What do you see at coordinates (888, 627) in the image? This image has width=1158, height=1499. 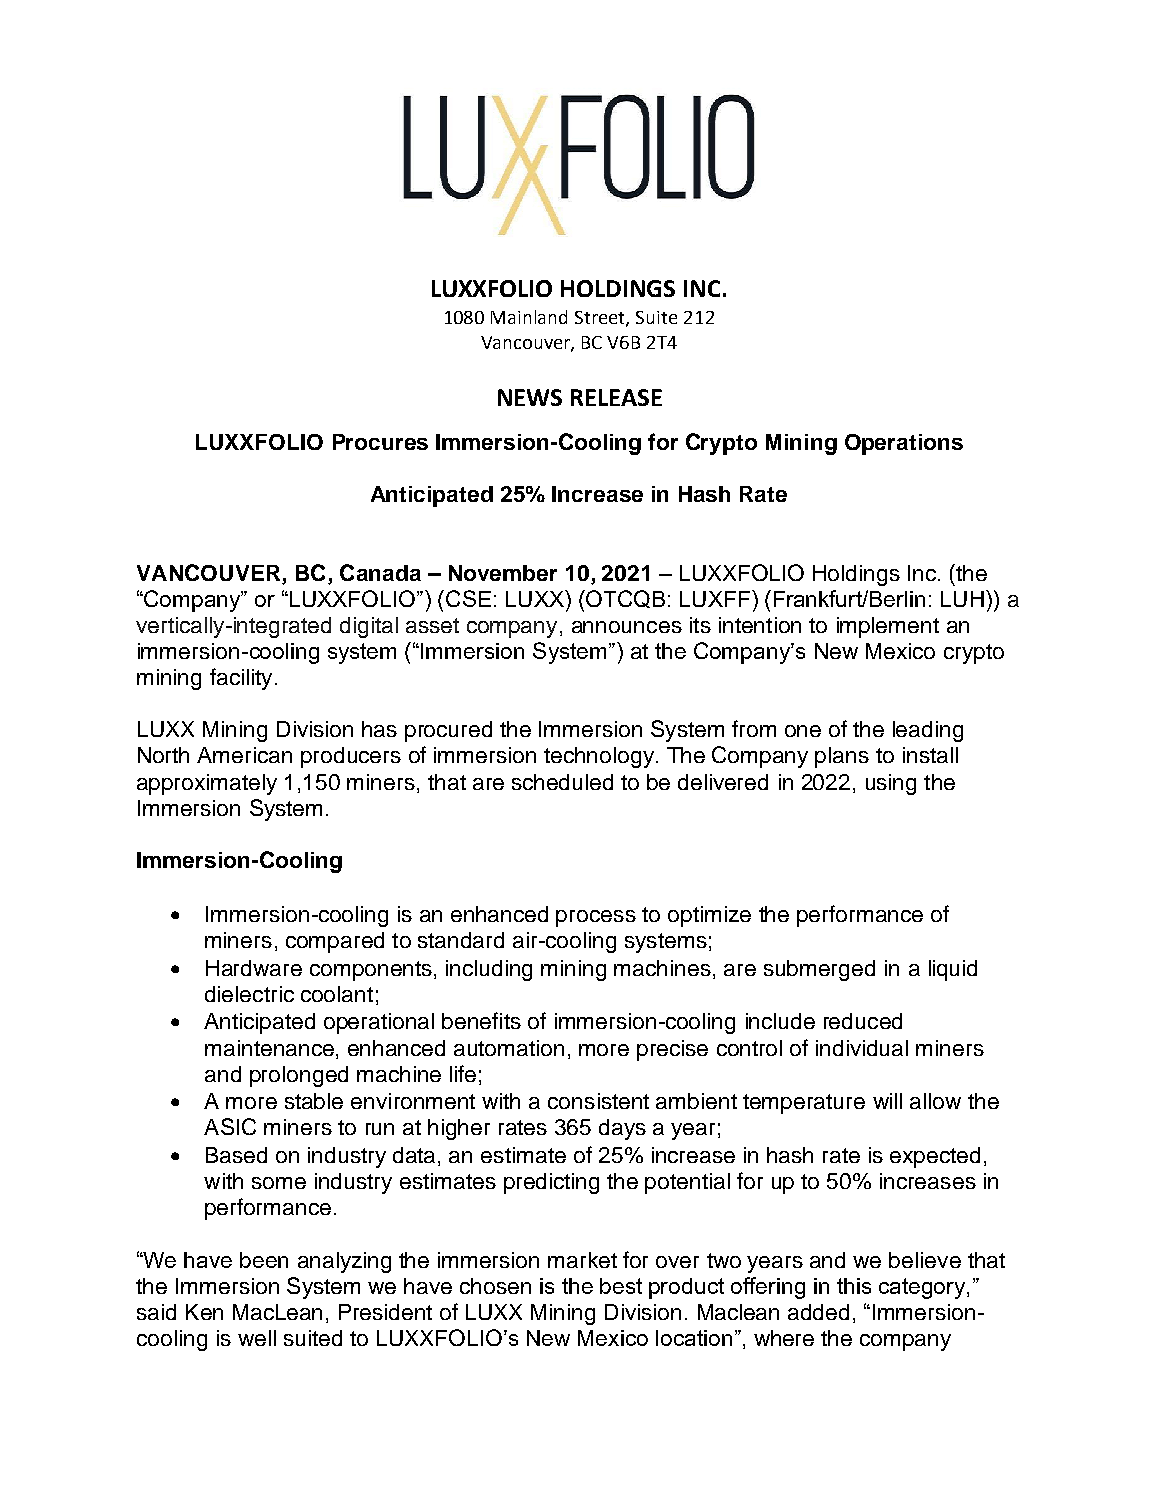 I see `implement` at bounding box center [888, 627].
